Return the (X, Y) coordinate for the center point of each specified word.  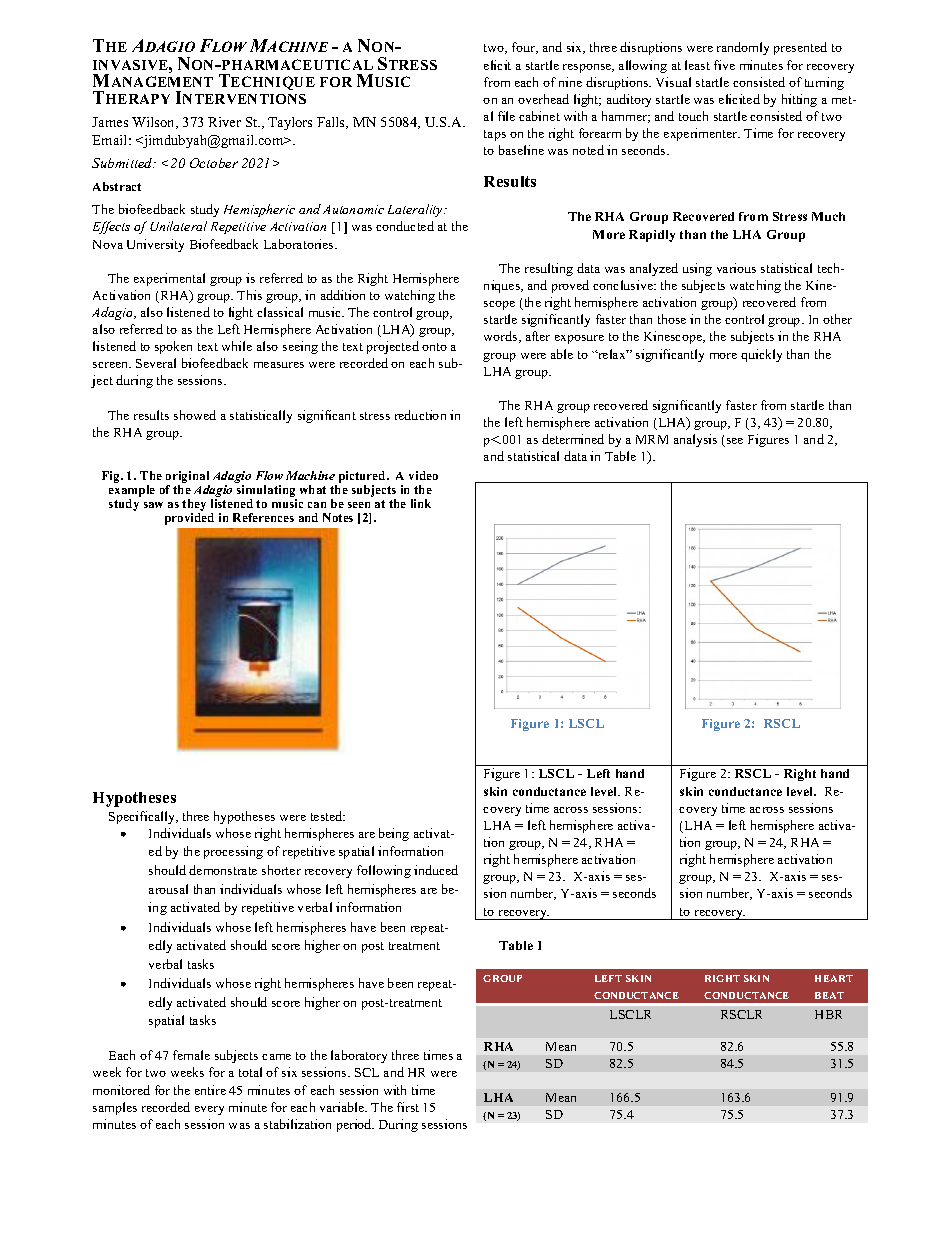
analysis (695, 440)
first (408, 1107)
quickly (761, 355)
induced (436, 870)
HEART (834, 978)
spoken (173, 347)
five (724, 65)
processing (233, 852)
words (502, 337)
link (421, 503)
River (224, 122)
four (525, 48)
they (194, 506)
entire (210, 1090)
